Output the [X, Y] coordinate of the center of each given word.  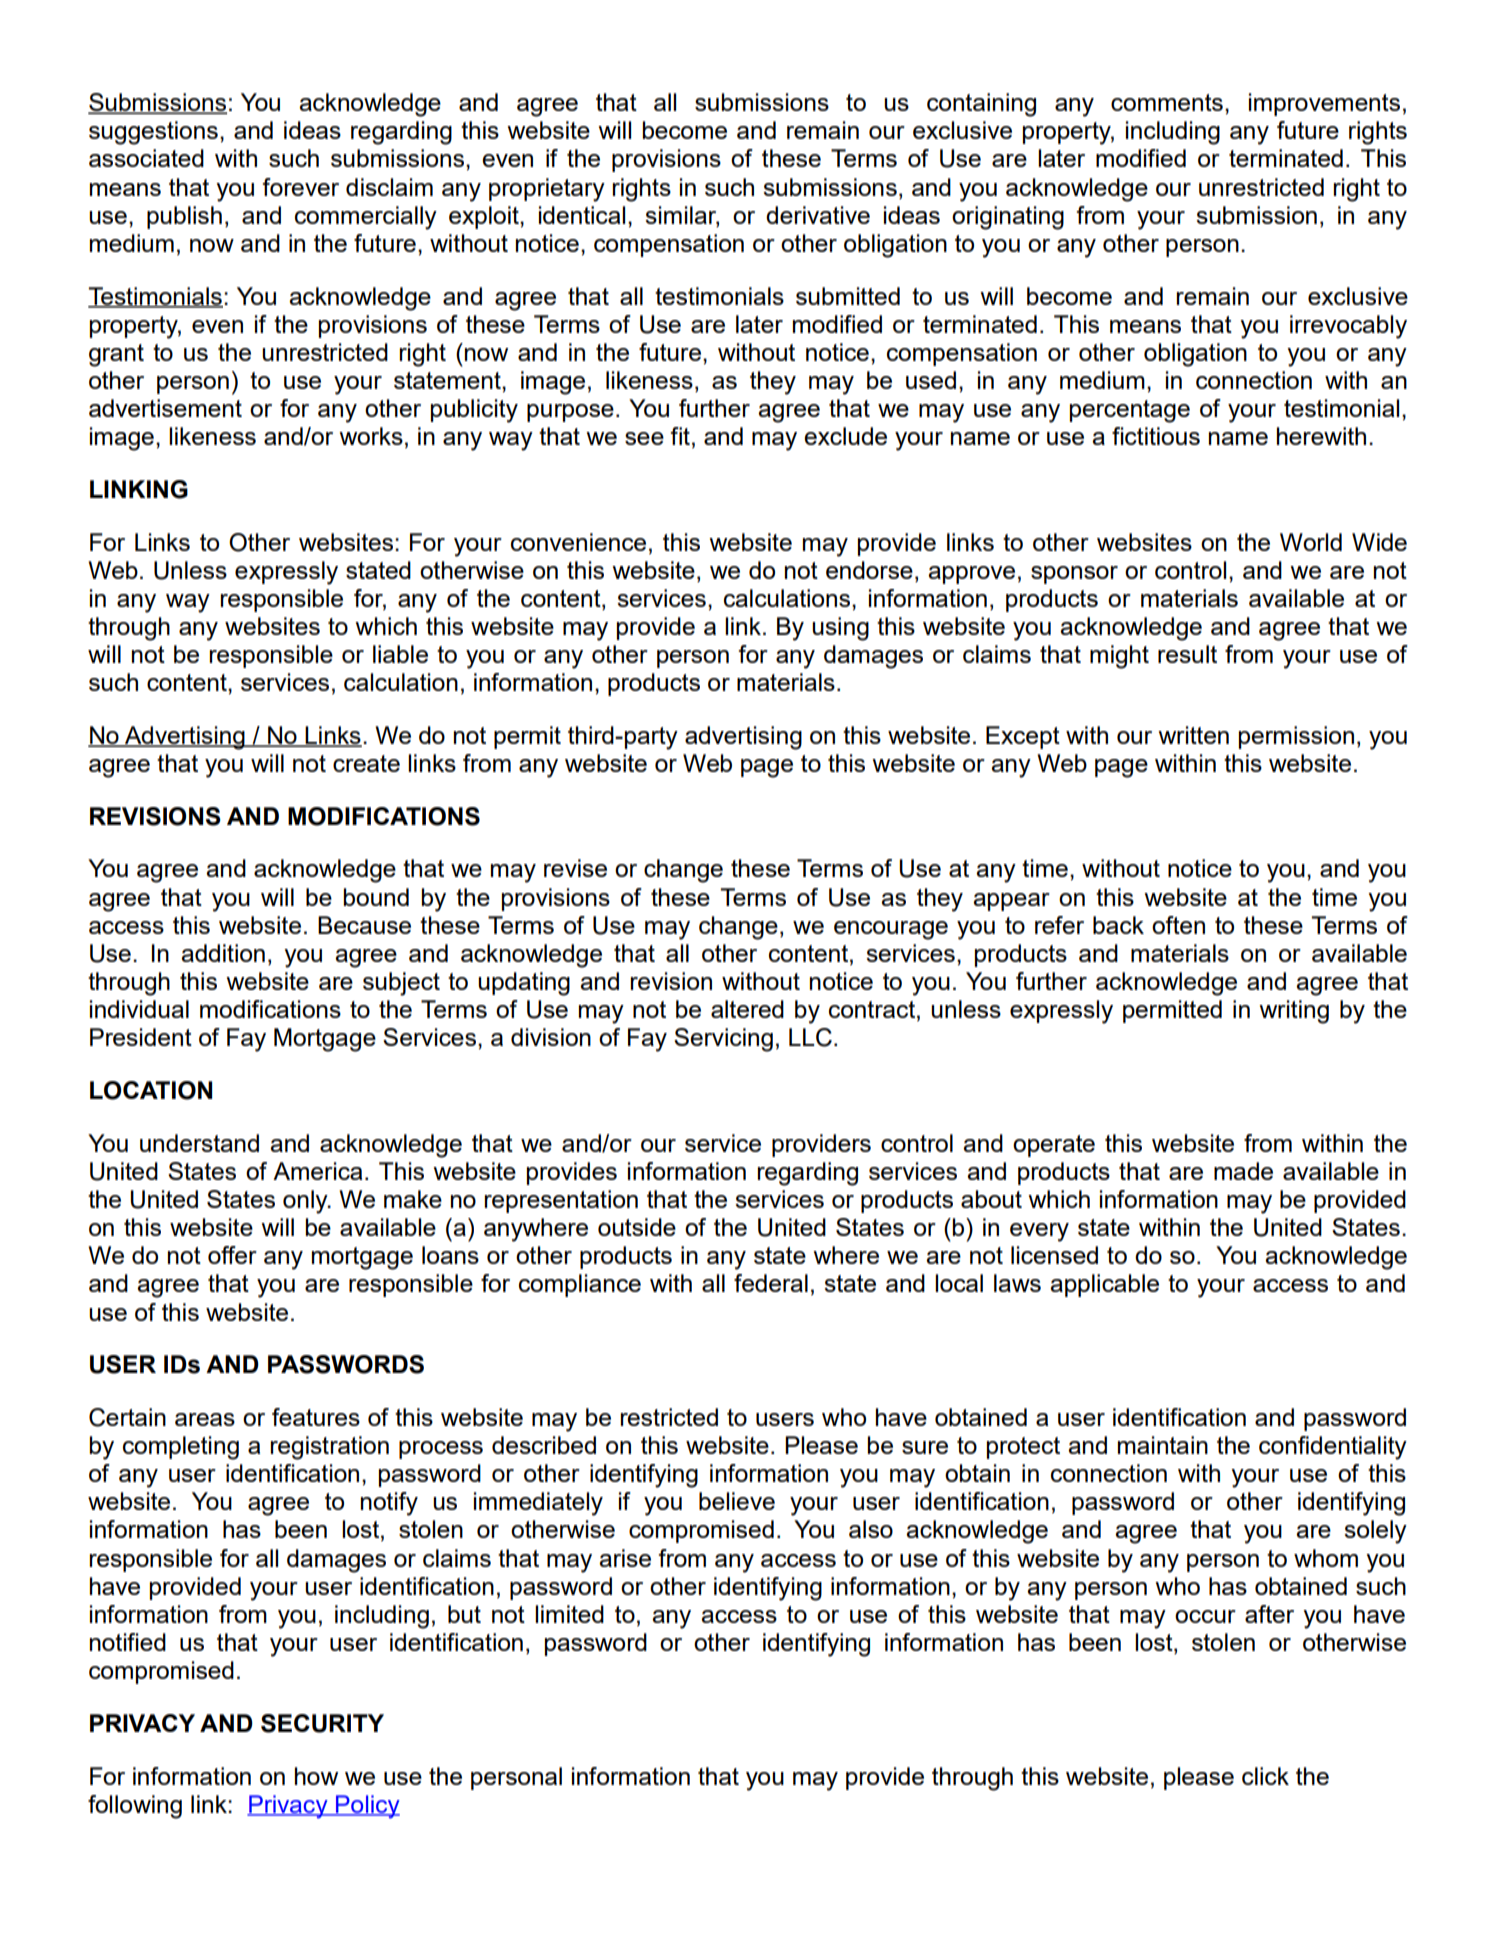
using [840, 629]
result [1187, 654]
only [306, 1202]
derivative [818, 215]
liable [400, 654]
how [316, 1776]
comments [1167, 102]
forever [300, 187]
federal [771, 1283]
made [1243, 1171]
